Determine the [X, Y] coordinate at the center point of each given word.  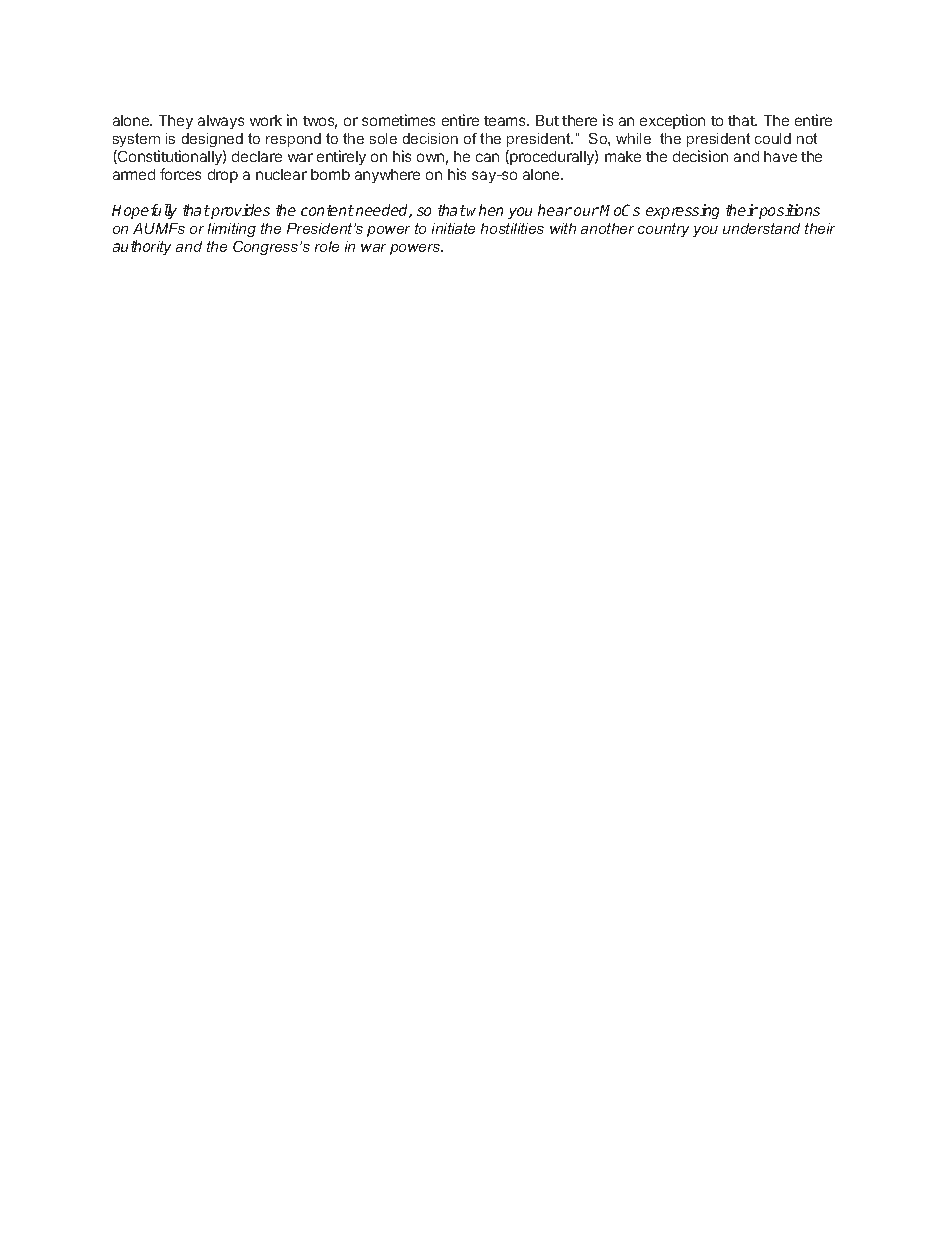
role [327, 246]
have [780, 156]
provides [239, 211]
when [485, 210]
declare [257, 156]
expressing [682, 211]
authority [142, 247]
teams [506, 121]
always [221, 122]
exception [672, 121]
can [487, 157]
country [663, 230]
